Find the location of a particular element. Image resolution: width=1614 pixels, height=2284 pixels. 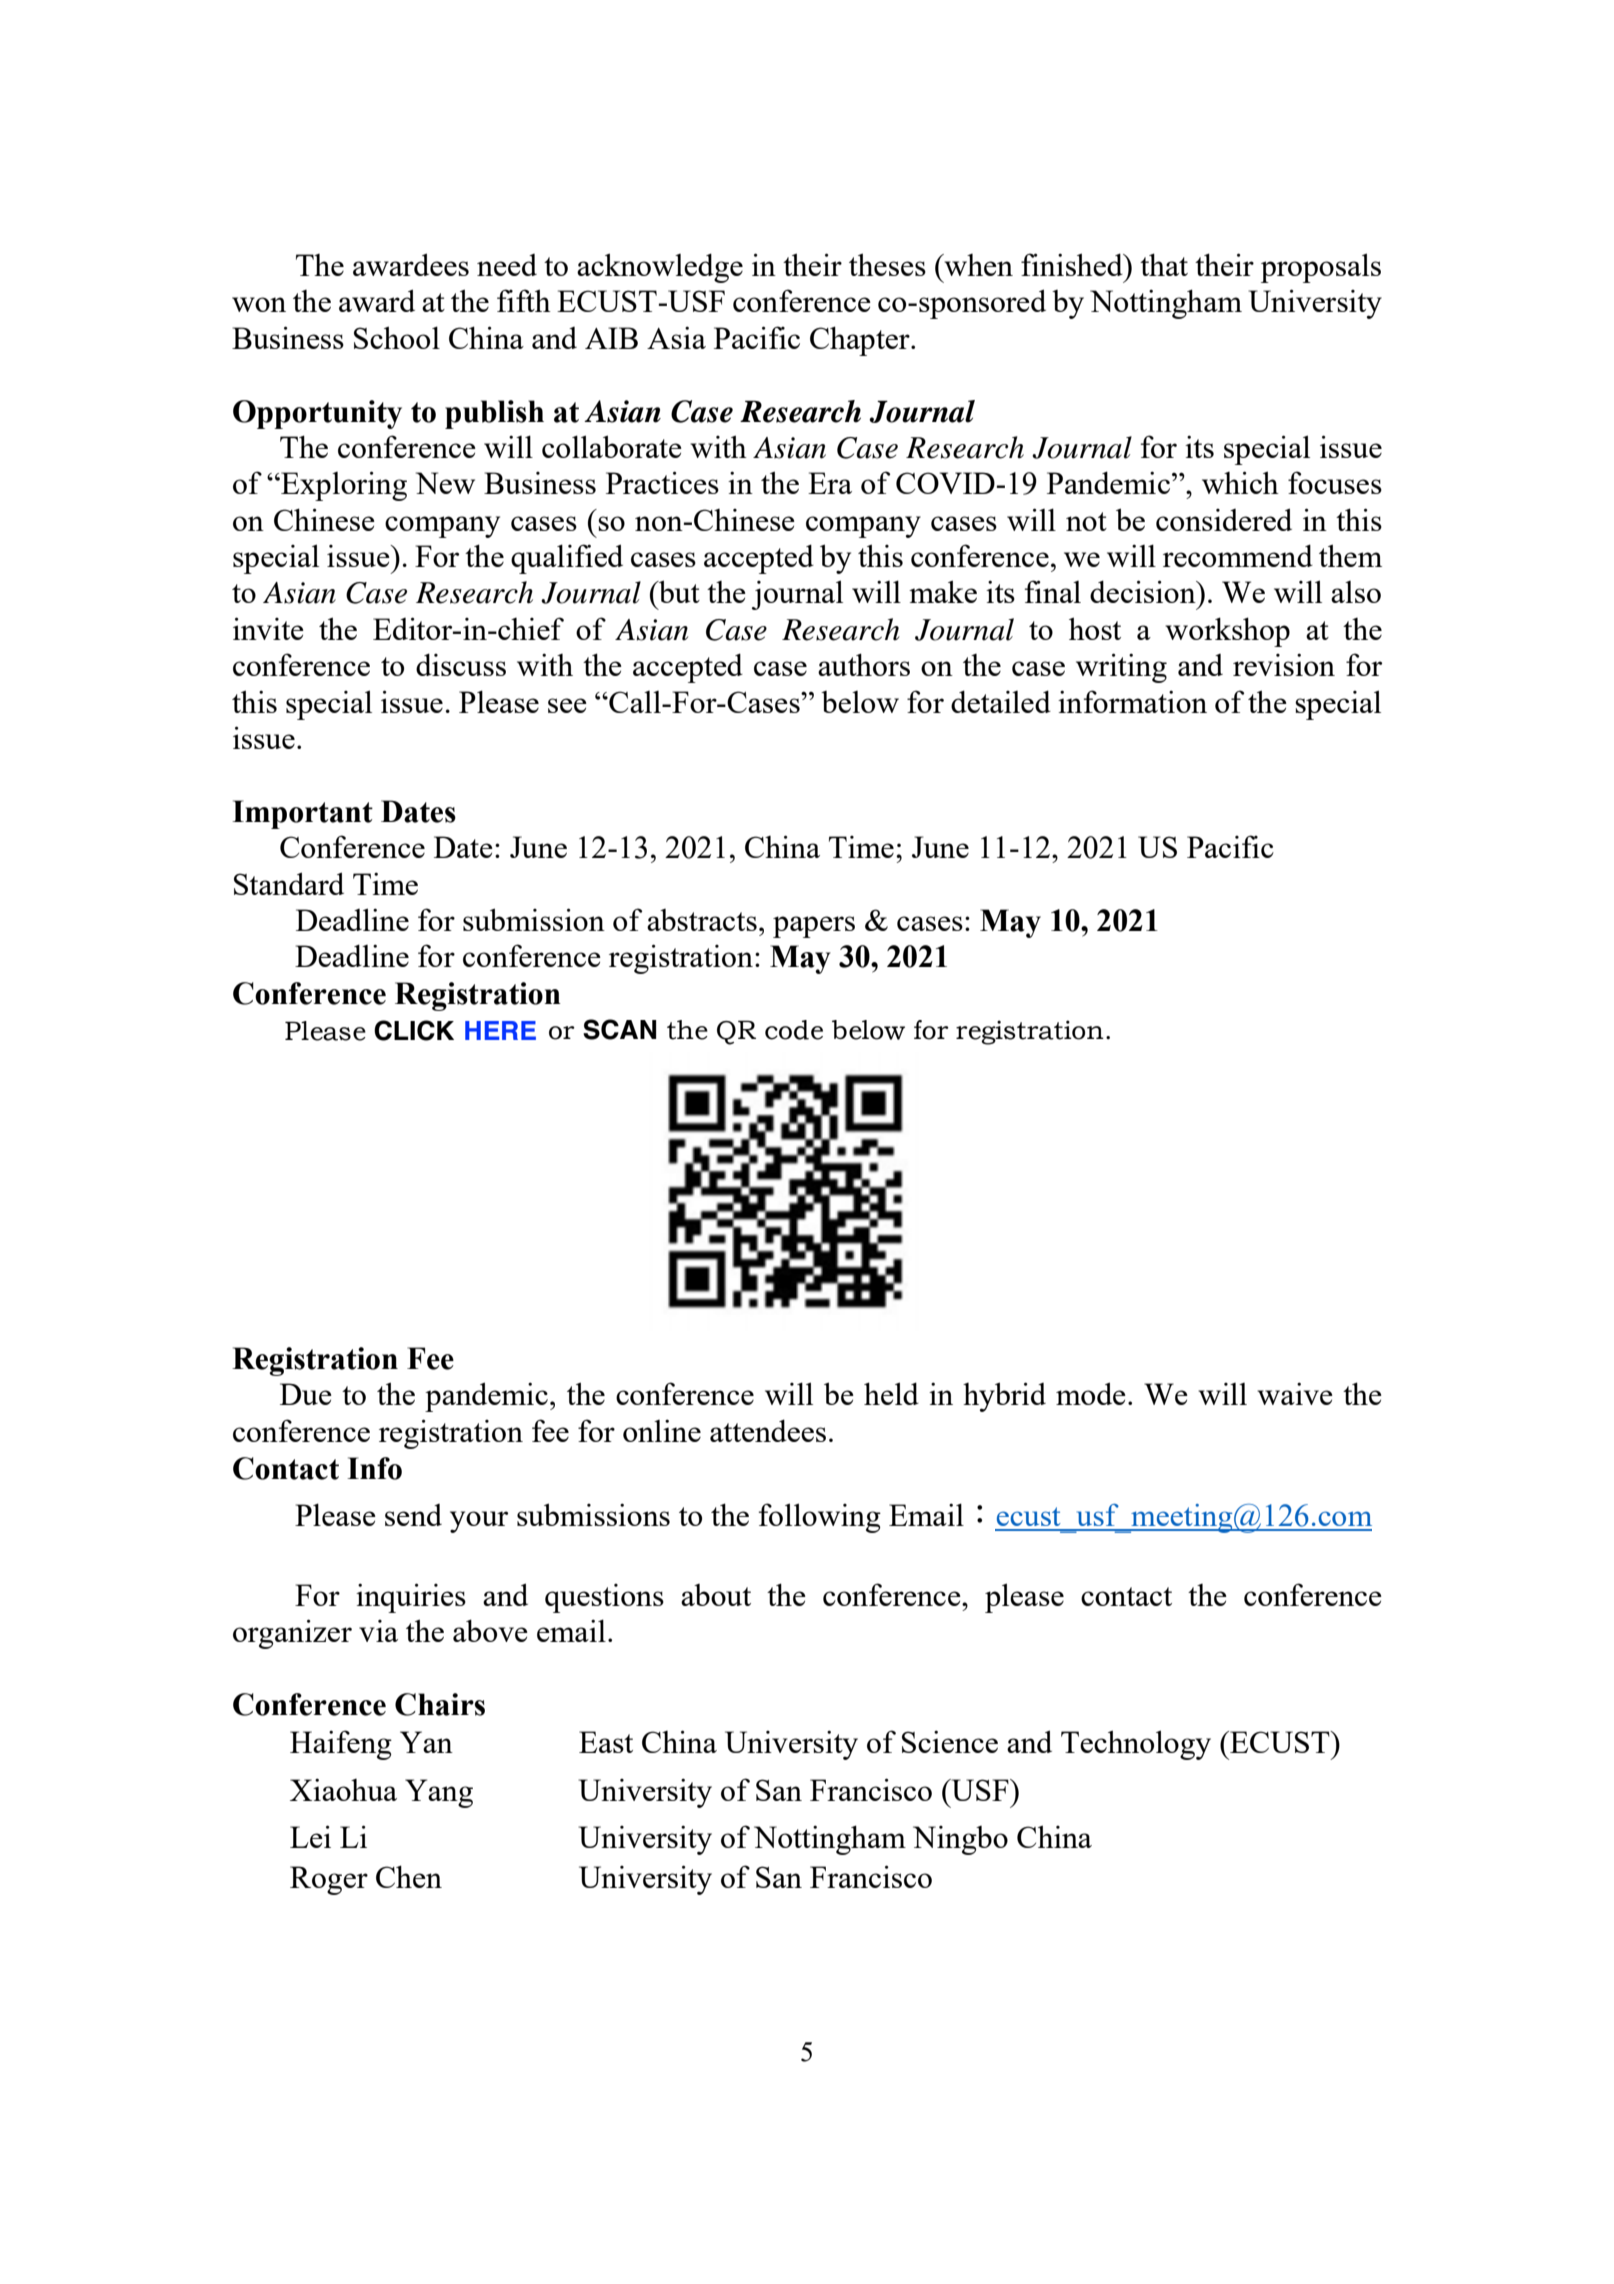

CLICK is located at coordinates (414, 1030).
